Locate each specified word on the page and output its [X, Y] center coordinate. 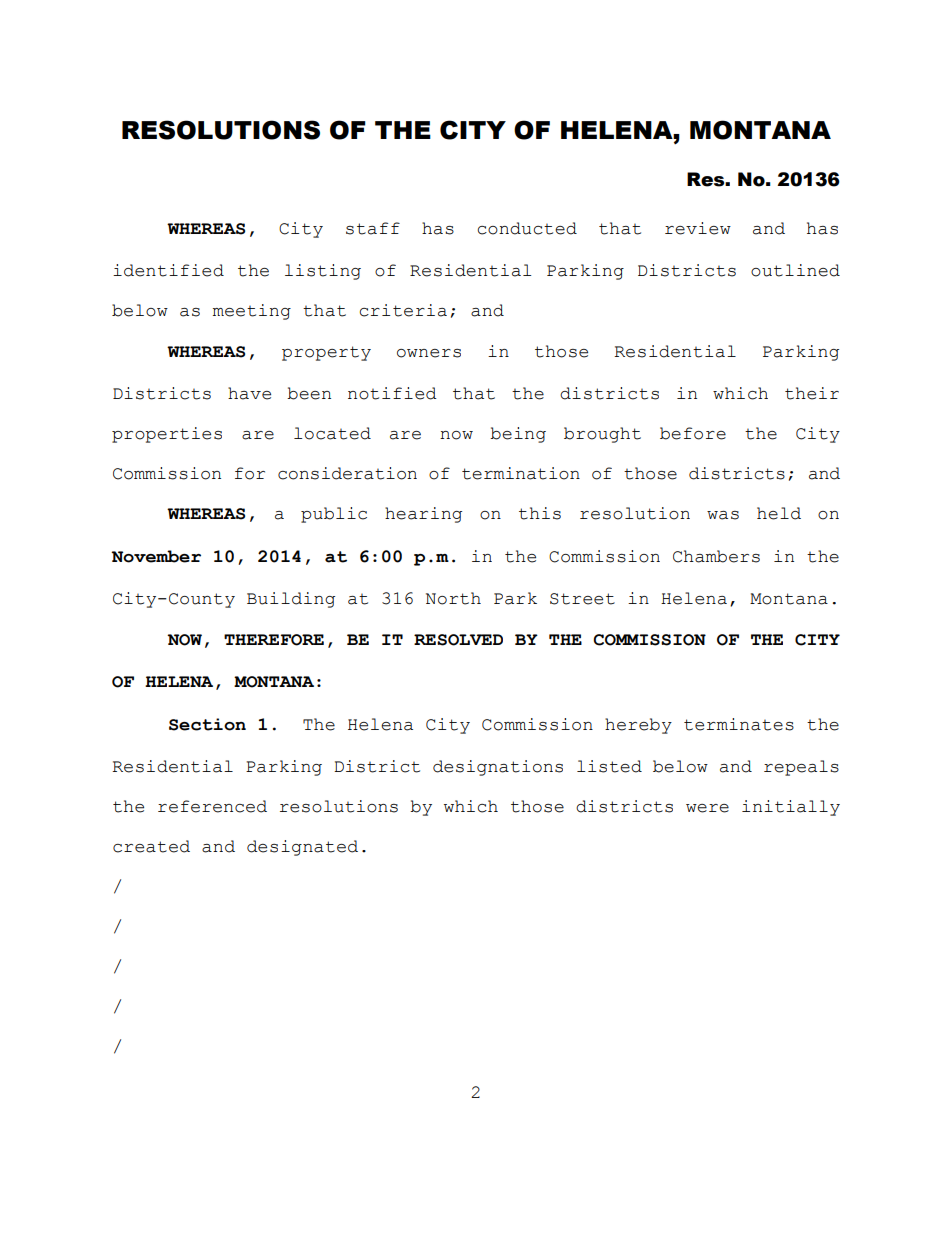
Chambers [716, 556]
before [693, 433]
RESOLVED [458, 640]
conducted [527, 228]
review [698, 228]
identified [168, 270]
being [518, 435]
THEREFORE [274, 640]
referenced [212, 806]
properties [167, 435]
